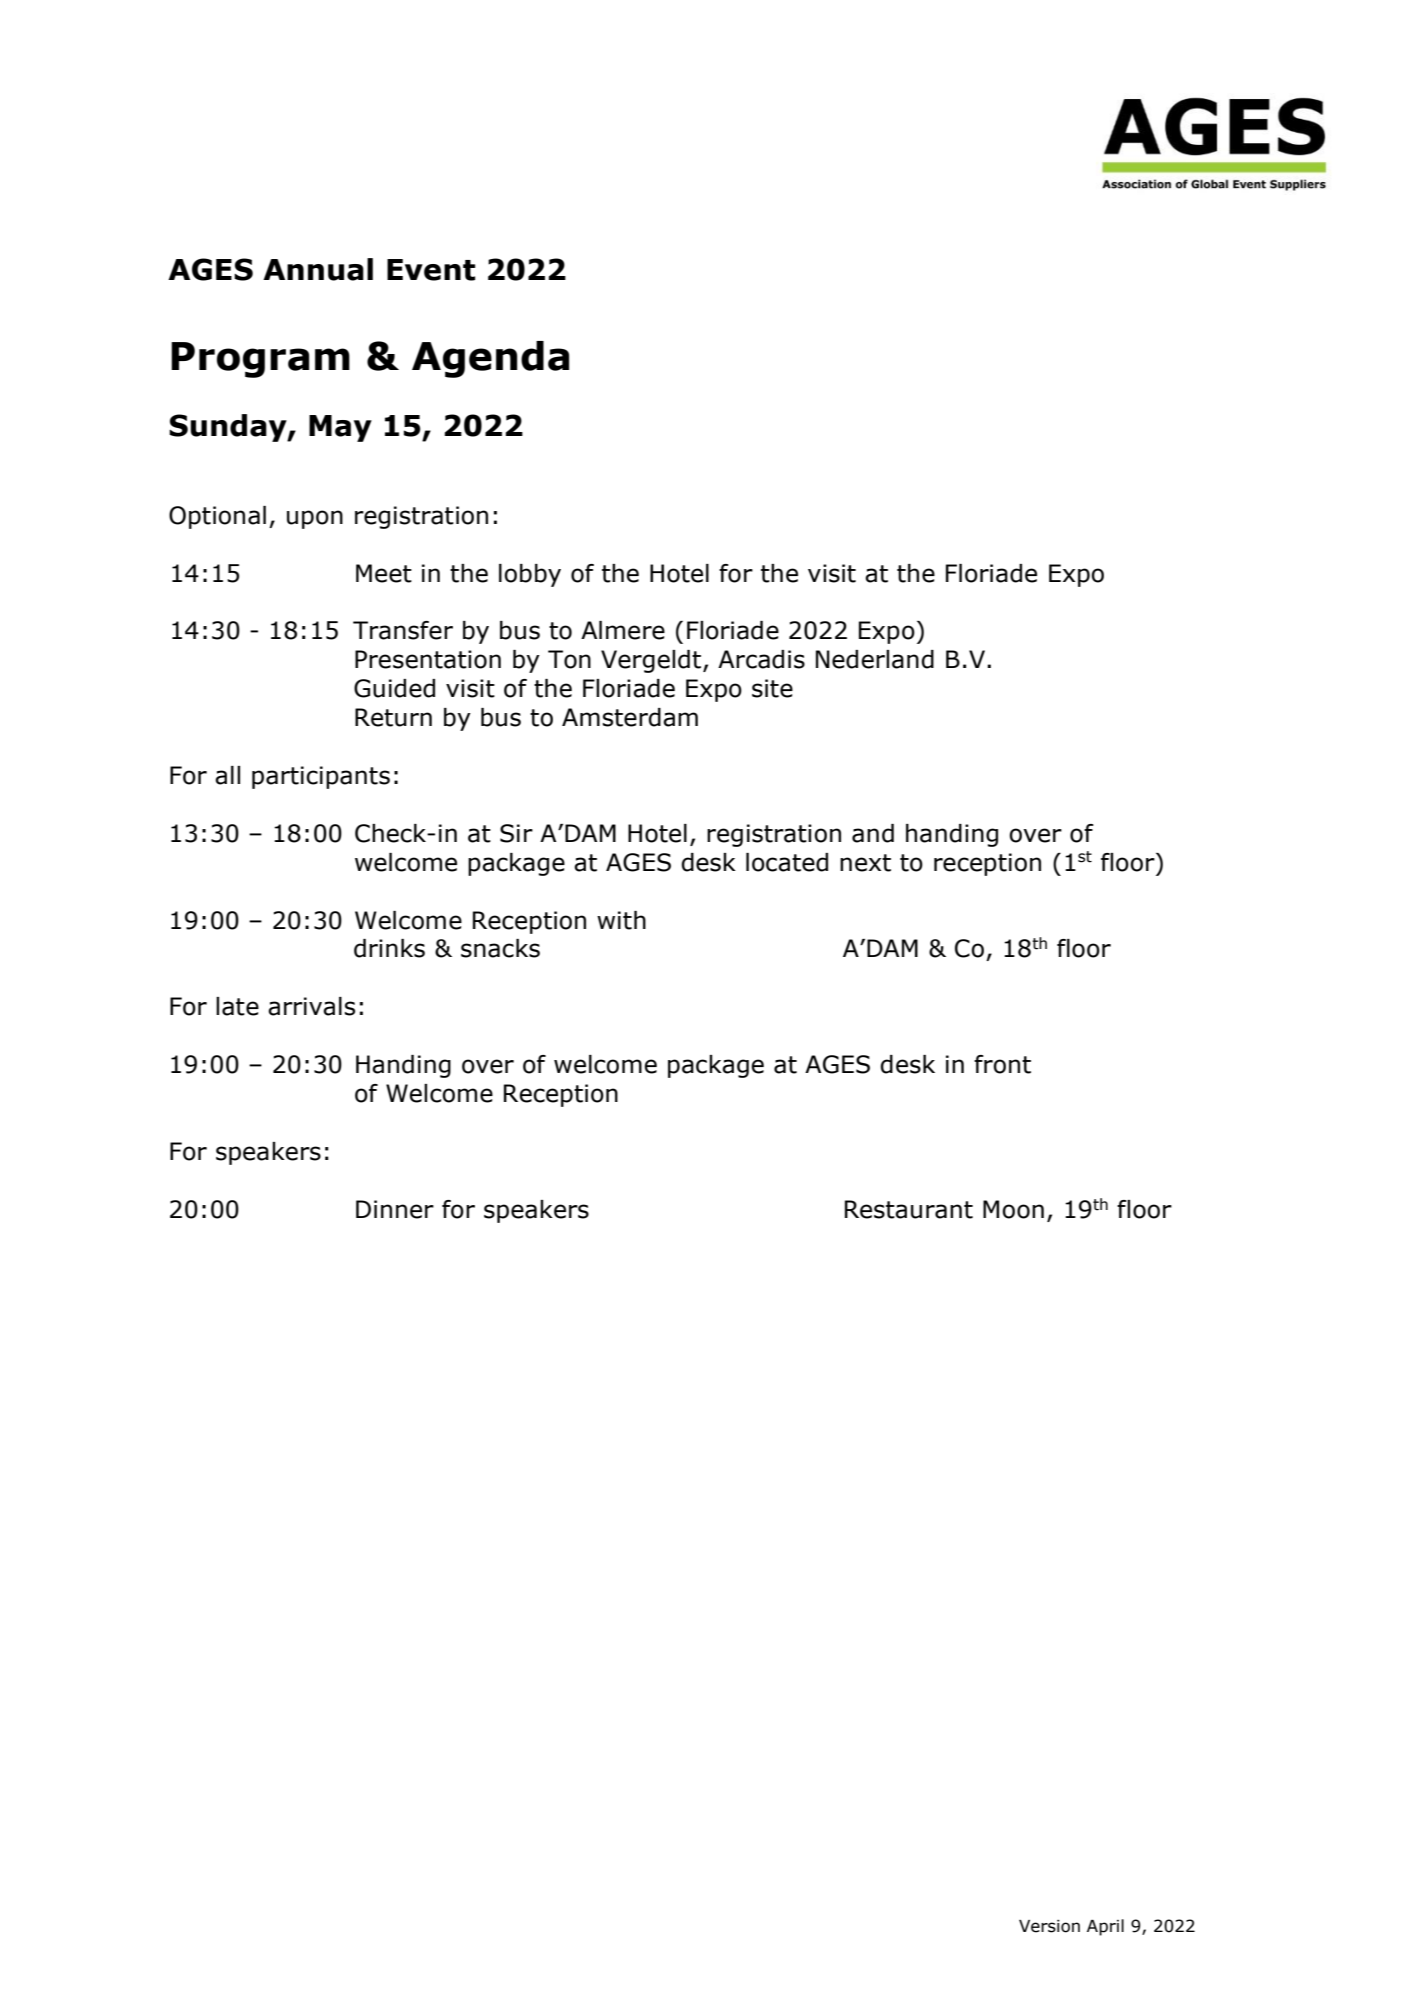 This page has width=1417, height=2003. Describe the element at coordinates (909, 1209) in the page. I see `Restaurant` at that location.
